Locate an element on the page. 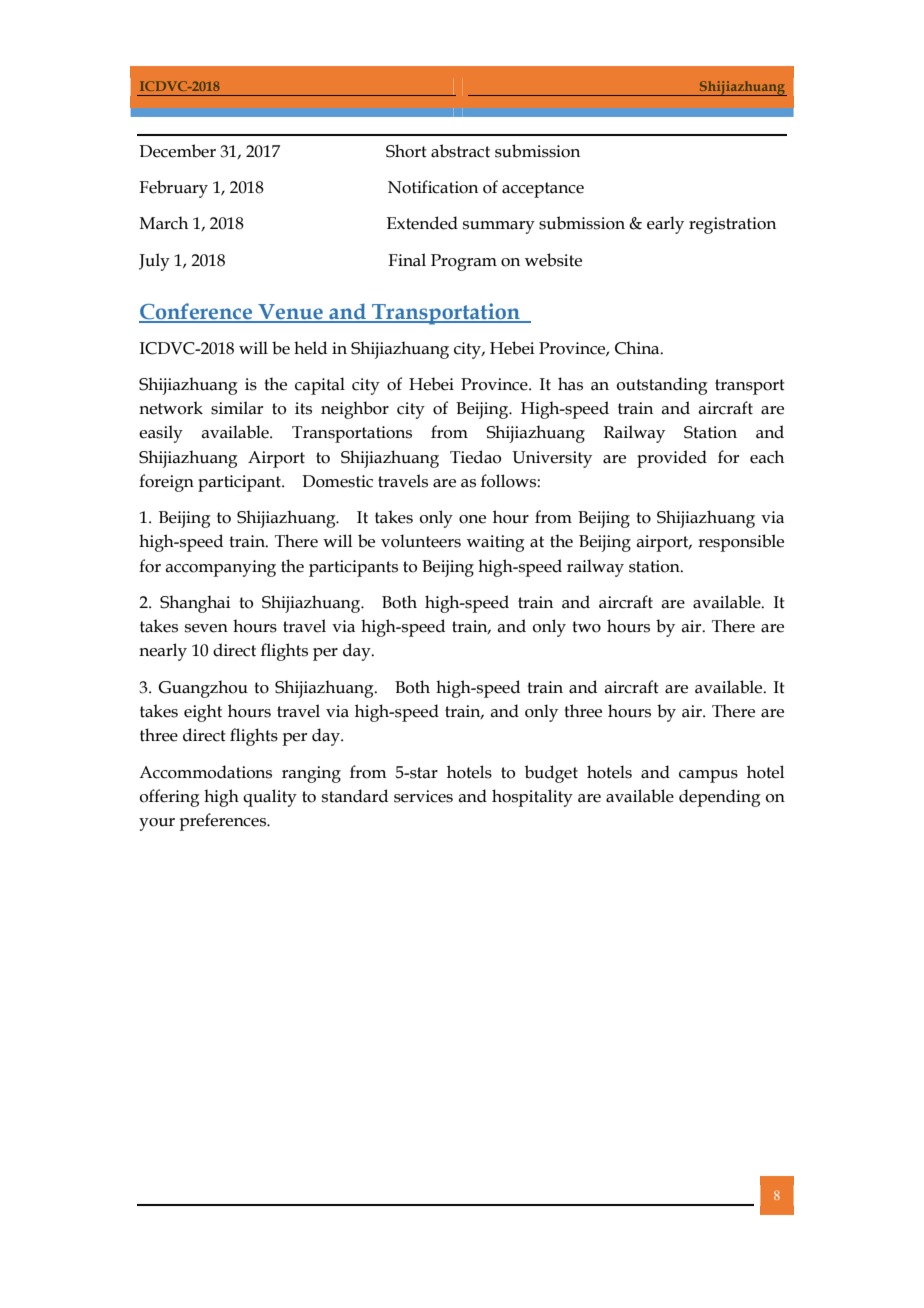 This document has height=1308, width=924. registration is located at coordinates (732, 225).
